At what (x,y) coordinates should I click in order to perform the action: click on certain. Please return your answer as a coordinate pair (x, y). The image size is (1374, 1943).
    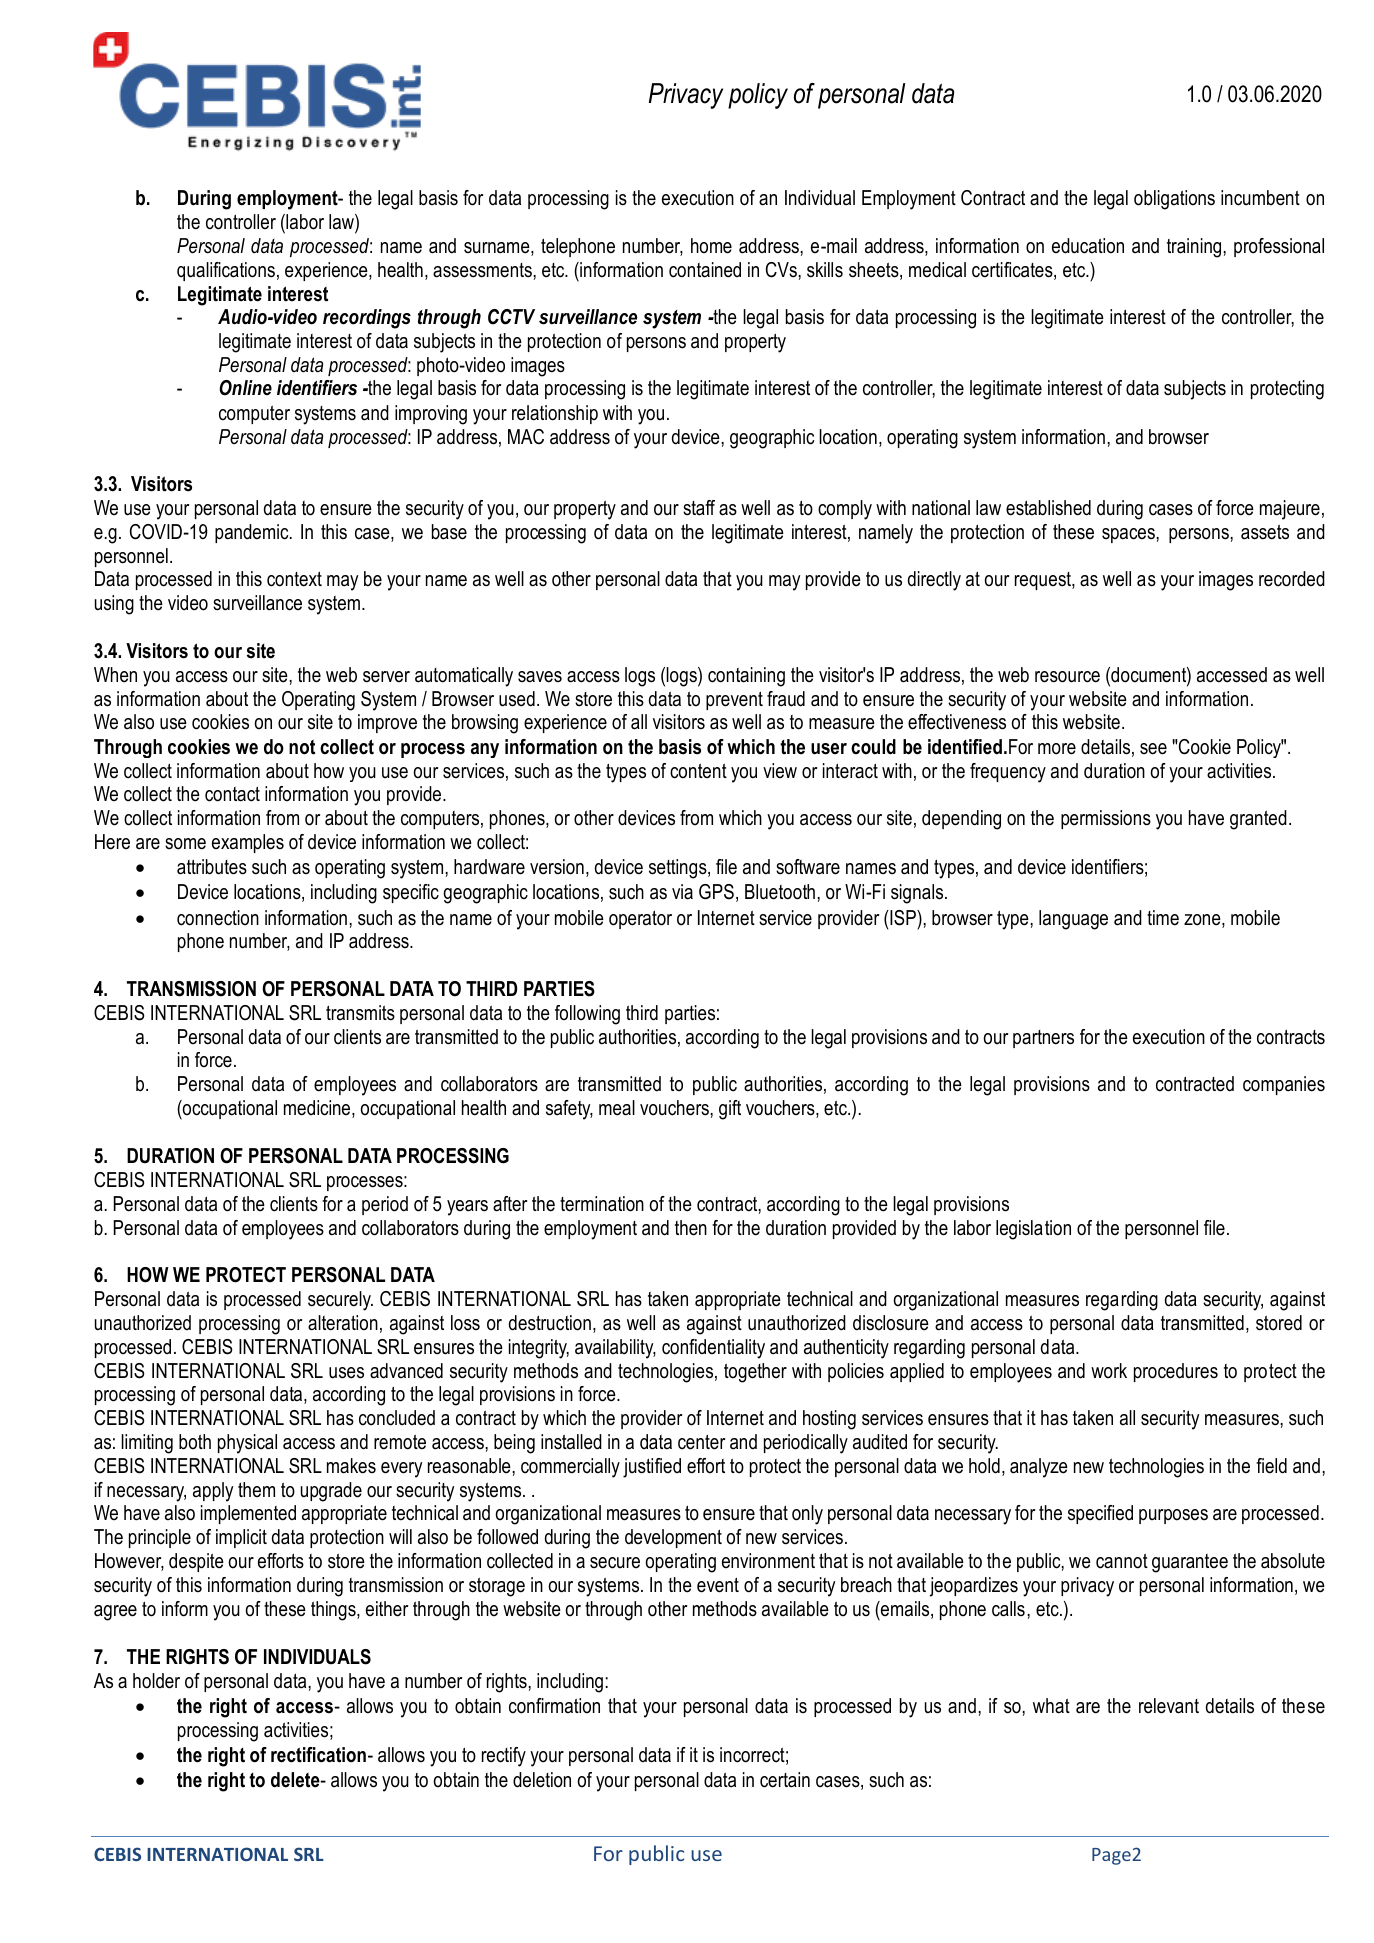
    Looking at the image, I should click on (785, 1780).
